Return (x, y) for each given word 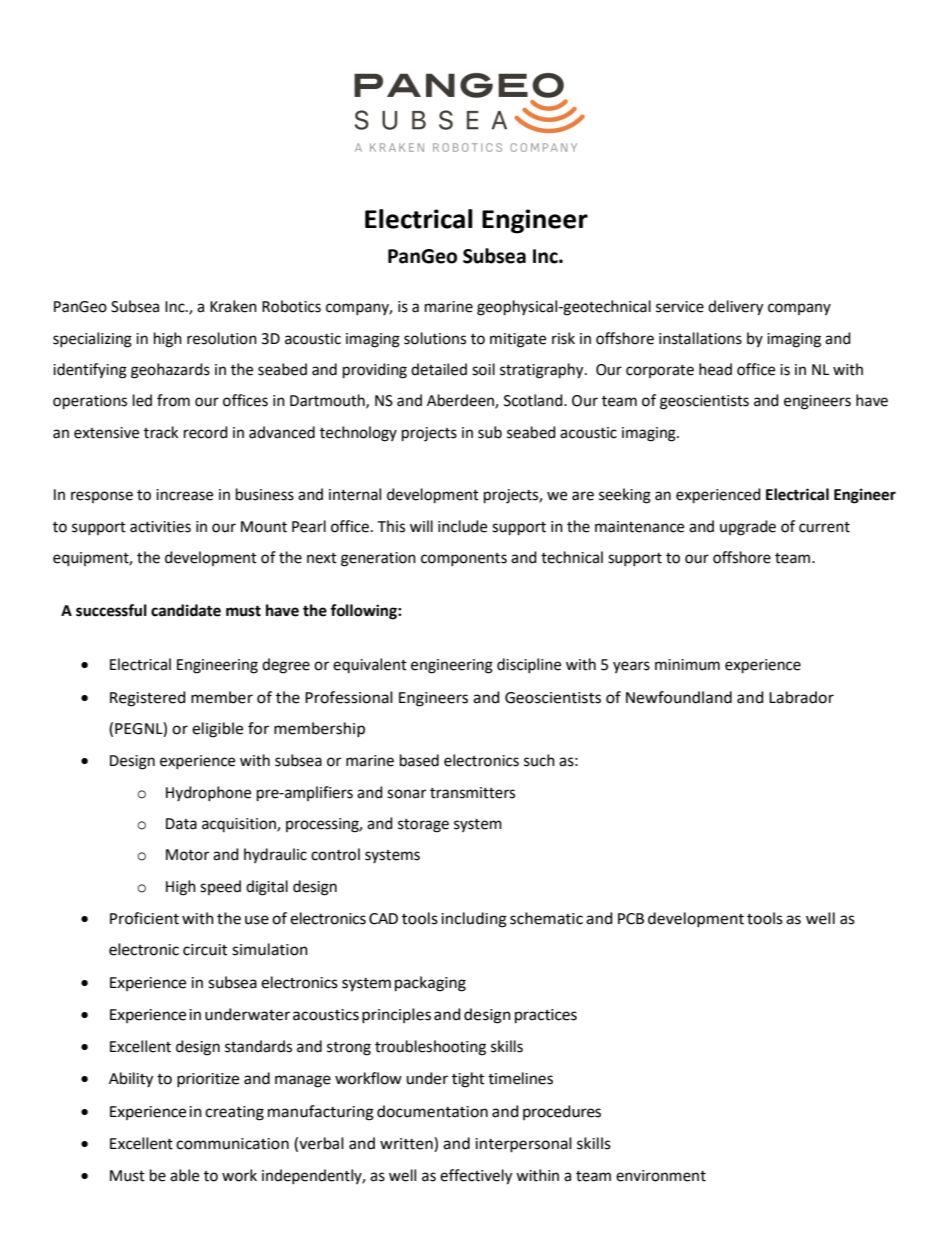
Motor (187, 855)
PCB (631, 919)
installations (700, 338)
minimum (687, 665)
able (184, 1175)
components (464, 559)
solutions (435, 338)
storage (423, 826)
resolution (222, 338)
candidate (186, 610)
